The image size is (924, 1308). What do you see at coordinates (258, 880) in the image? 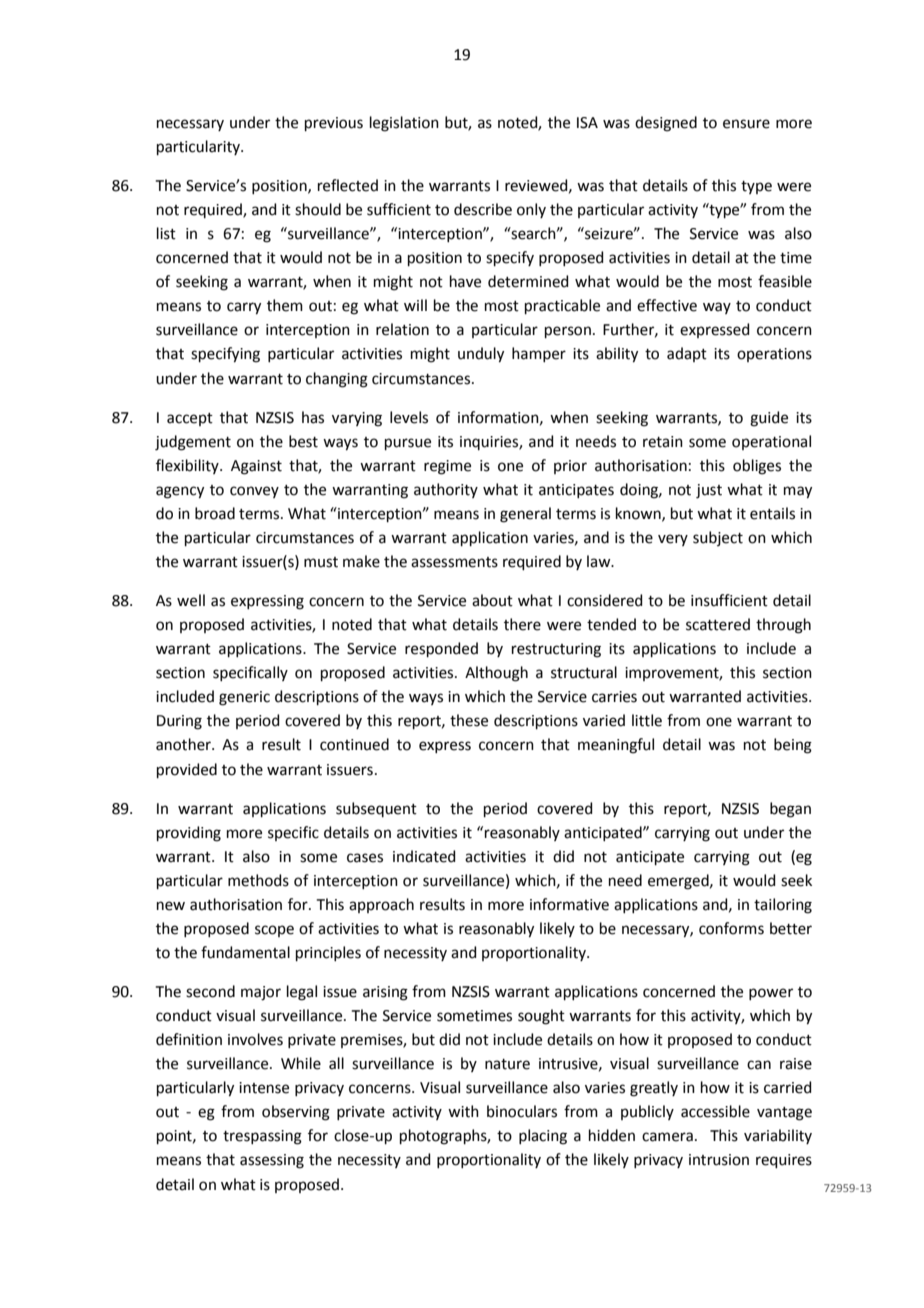
I see `methods` at bounding box center [258, 880].
